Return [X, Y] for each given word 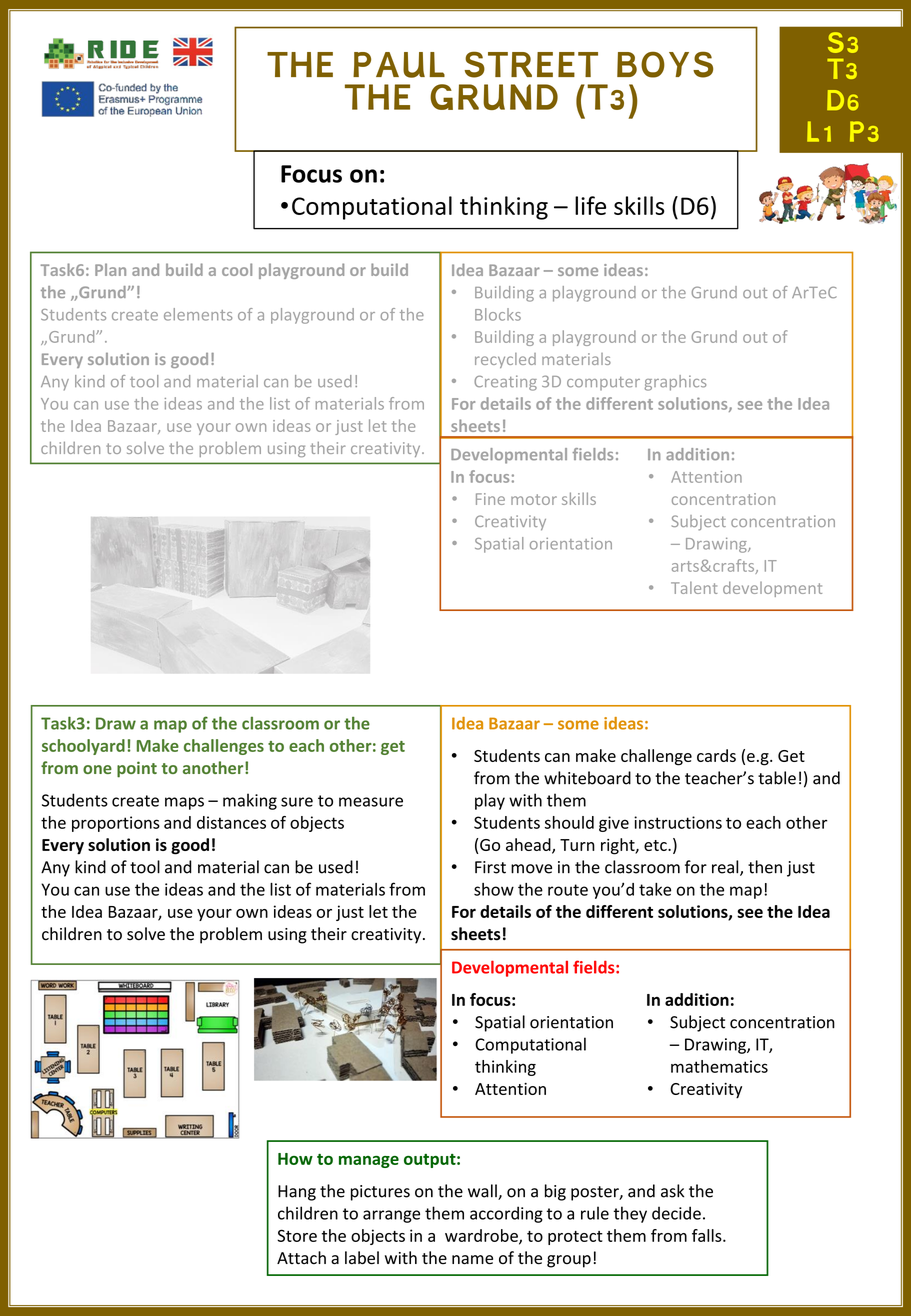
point [137, 769]
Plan [110, 269]
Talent [694, 587]
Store [297, 1235]
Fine [490, 499]
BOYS [665, 64]
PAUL [399, 65]
